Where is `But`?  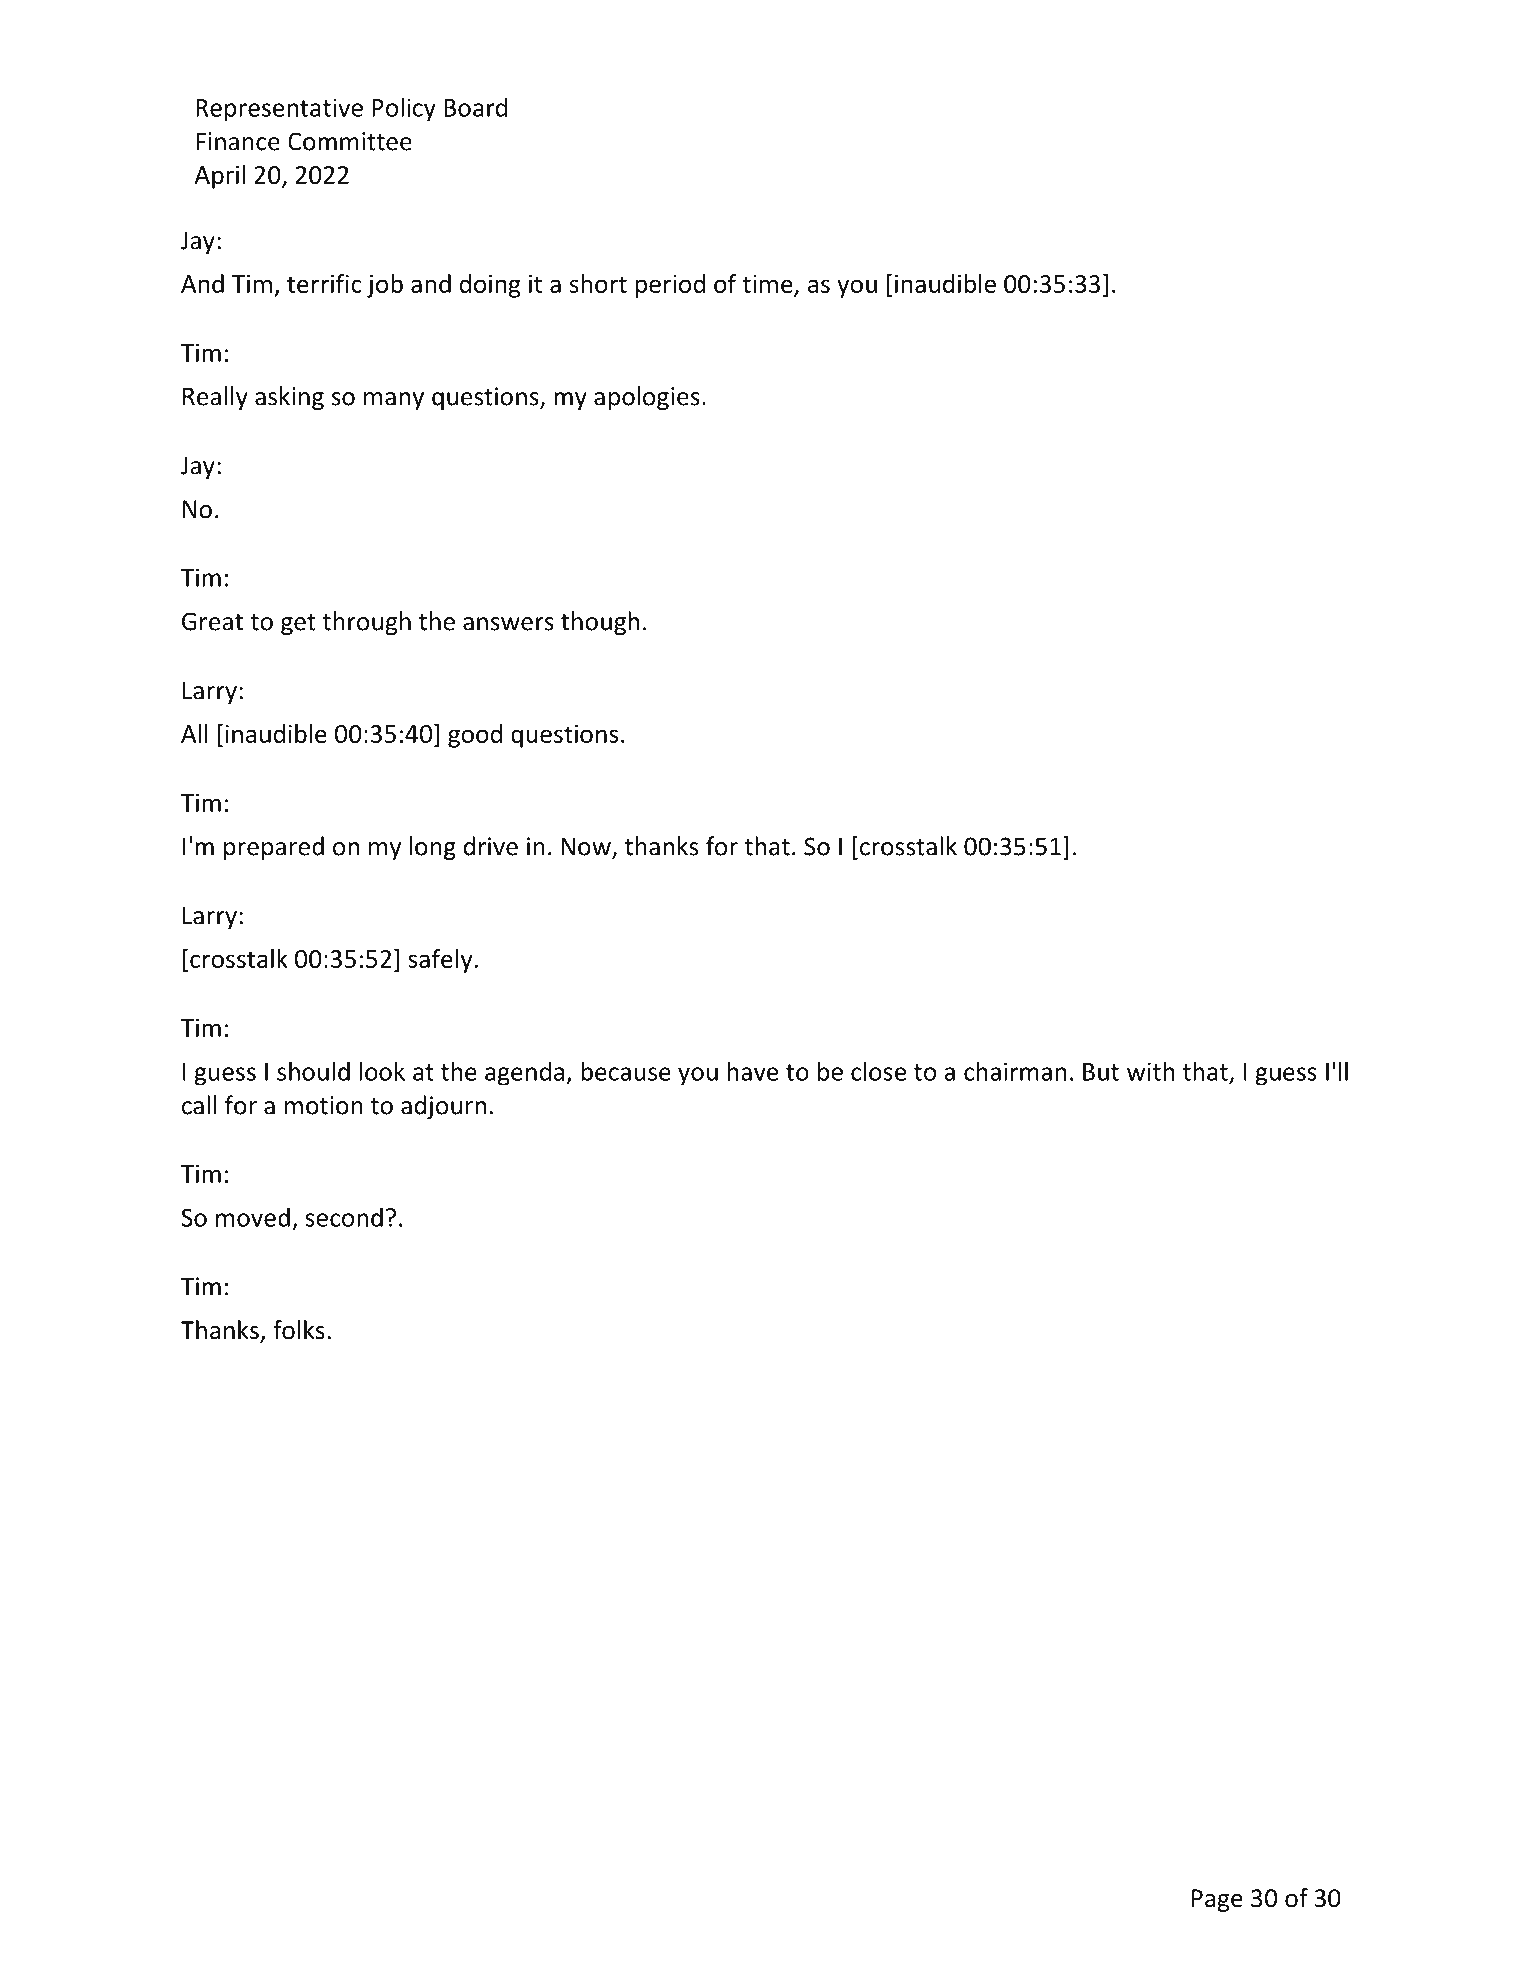
But is located at coordinates (1101, 1072).
